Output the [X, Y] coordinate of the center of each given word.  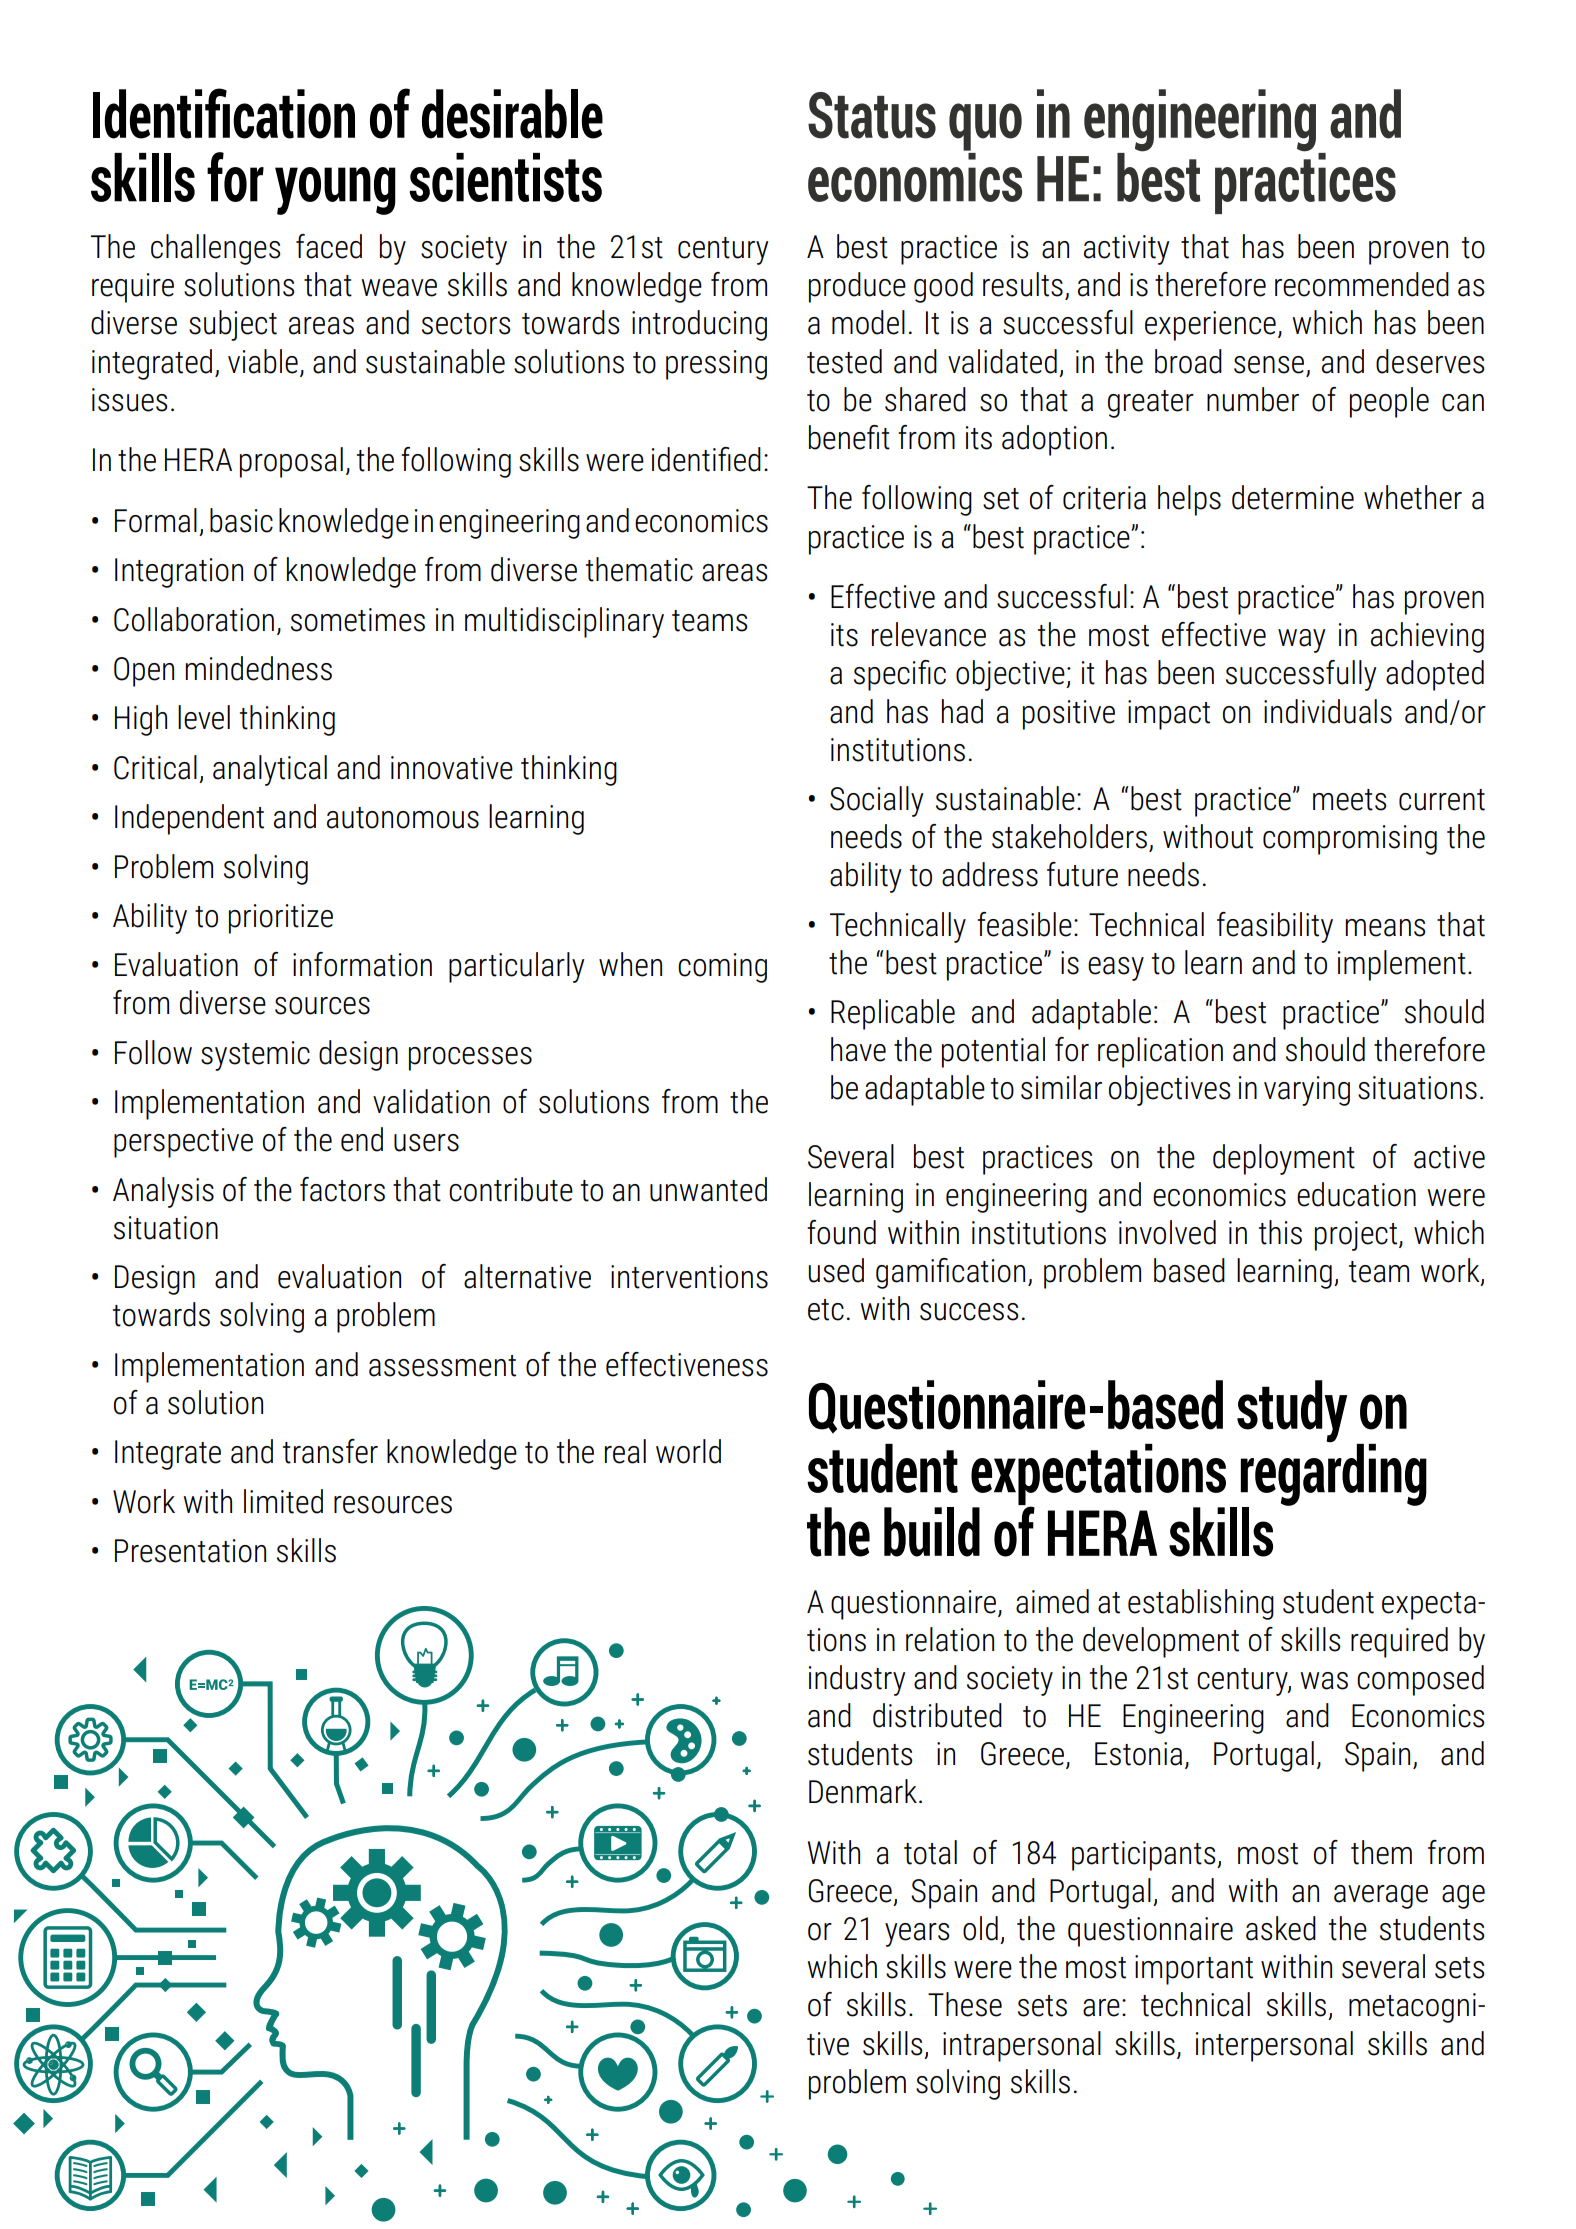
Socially [877, 801]
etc [826, 1310]
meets [1349, 800]
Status [872, 115]
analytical [270, 770]
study [1292, 1411]
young [335, 191]
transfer [330, 1451]
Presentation [190, 1551]
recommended [1362, 284]
